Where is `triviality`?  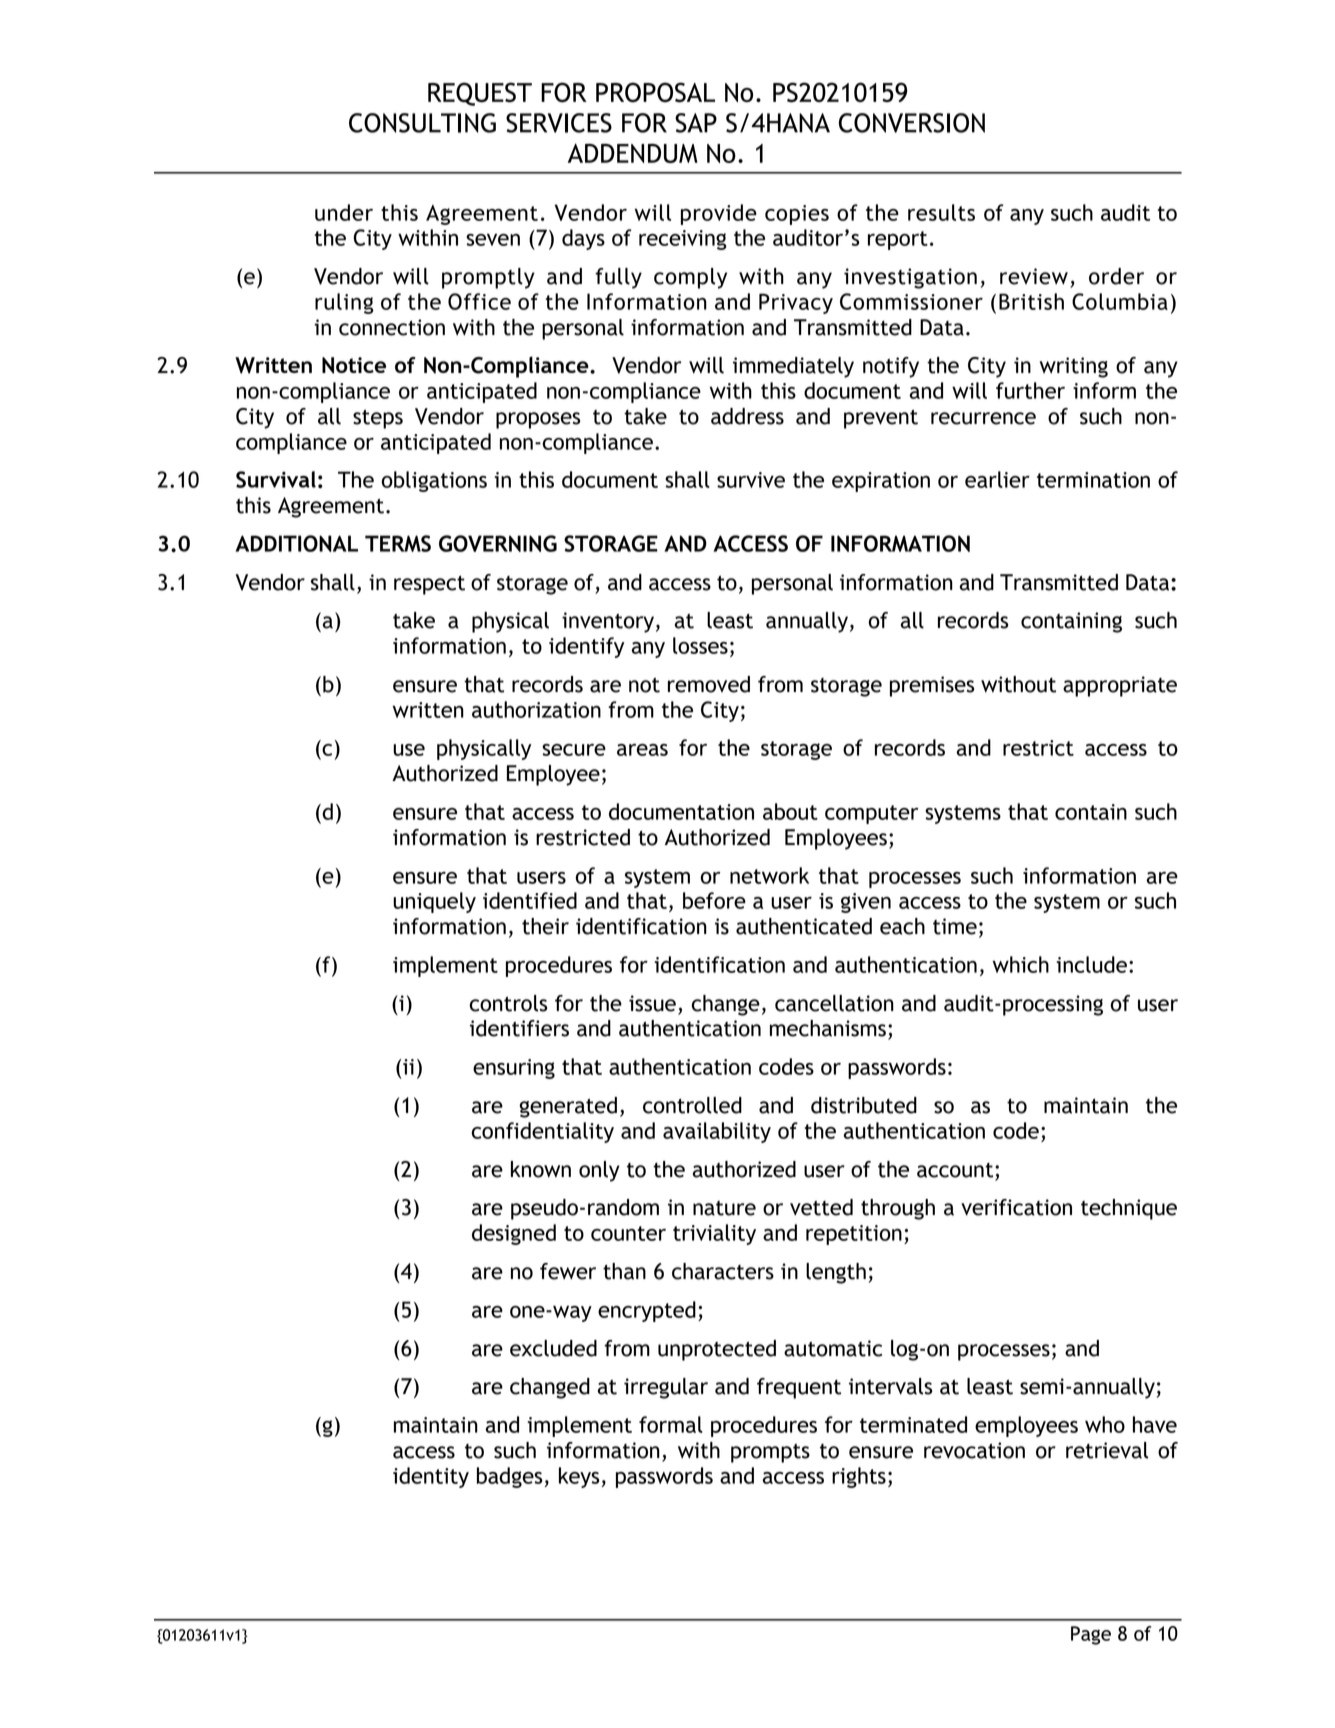
triviality is located at coordinates (714, 1234).
